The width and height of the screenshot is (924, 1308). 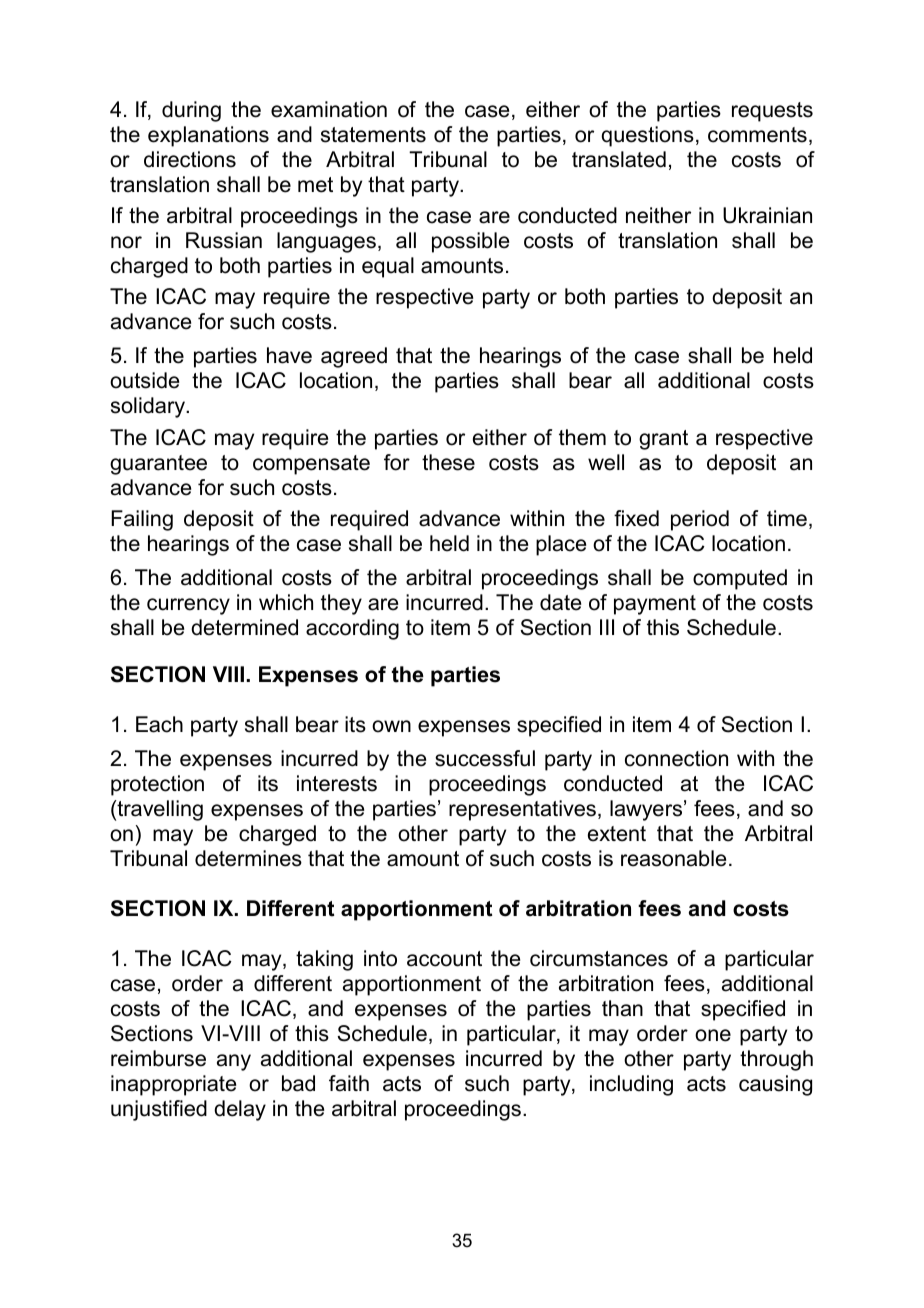 What do you see at coordinates (144, 380) in the screenshot?
I see `outside` at bounding box center [144, 380].
